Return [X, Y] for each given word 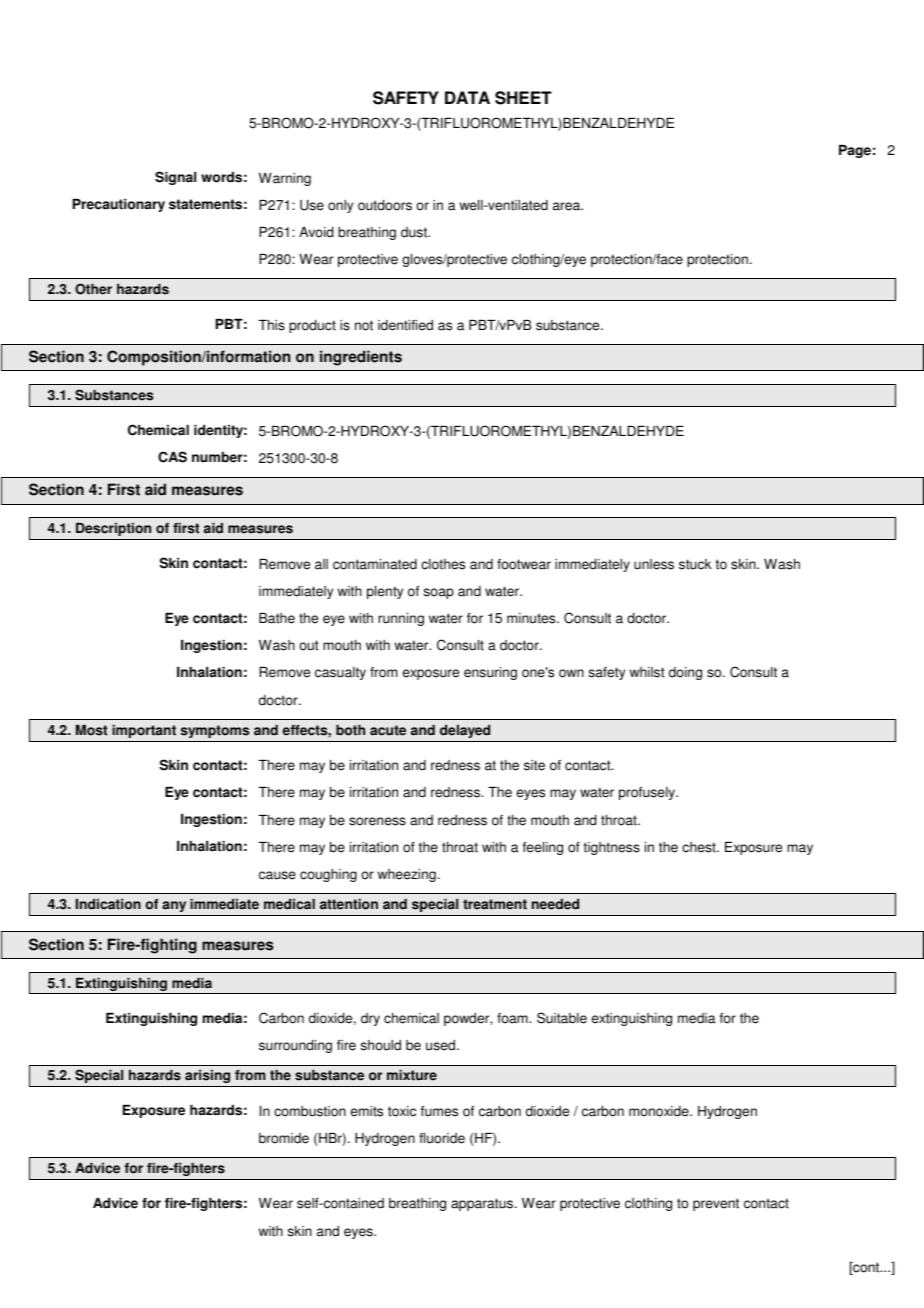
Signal [175, 178]
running [401, 619]
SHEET [523, 98]
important [144, 731]
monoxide [660, 1111]
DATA [467, 97]
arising [207, 1076]
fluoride [442, 1138]
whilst [647, 672]
